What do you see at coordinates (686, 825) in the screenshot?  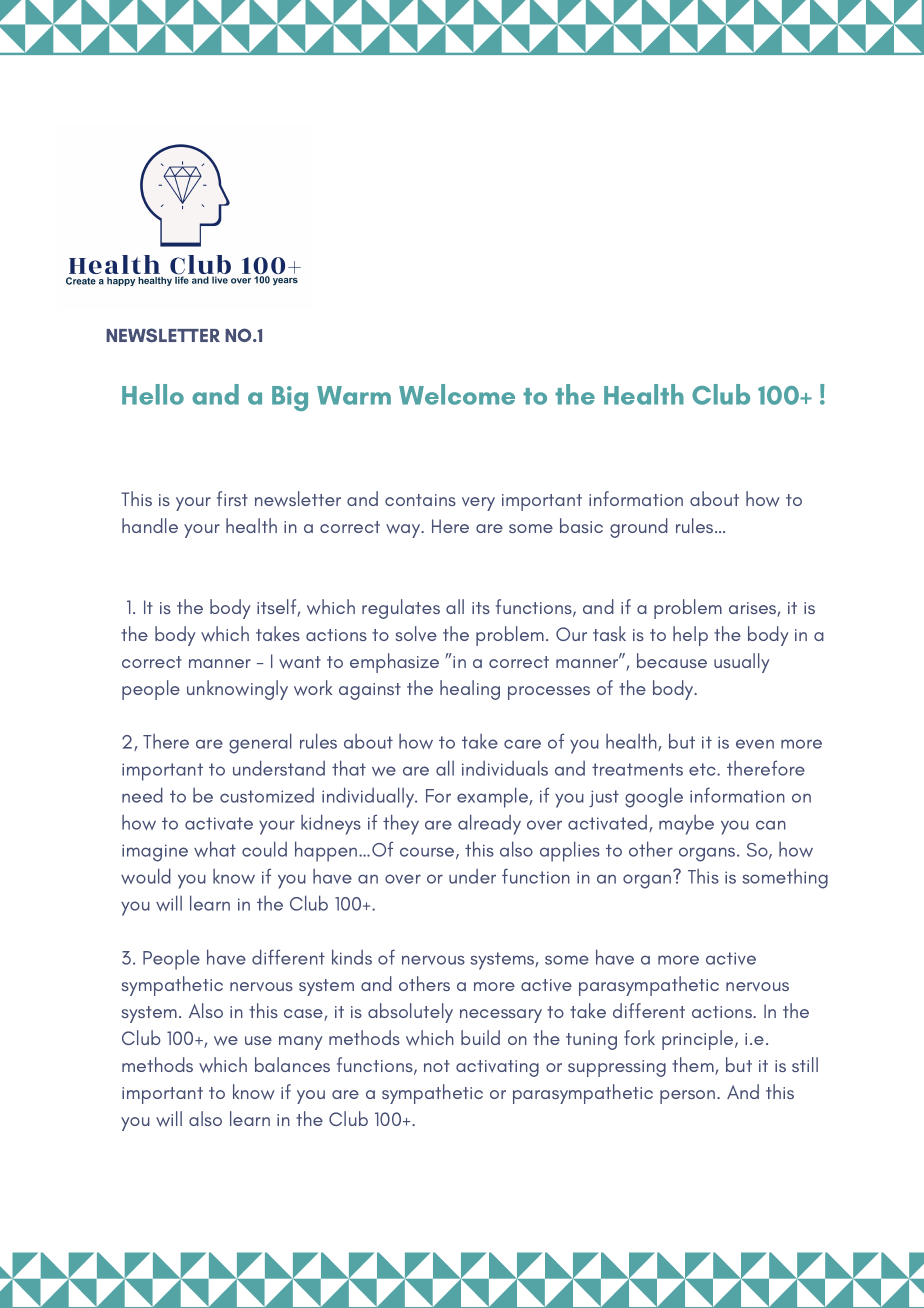 I see `maybe` at bounding box center [686, 825].
